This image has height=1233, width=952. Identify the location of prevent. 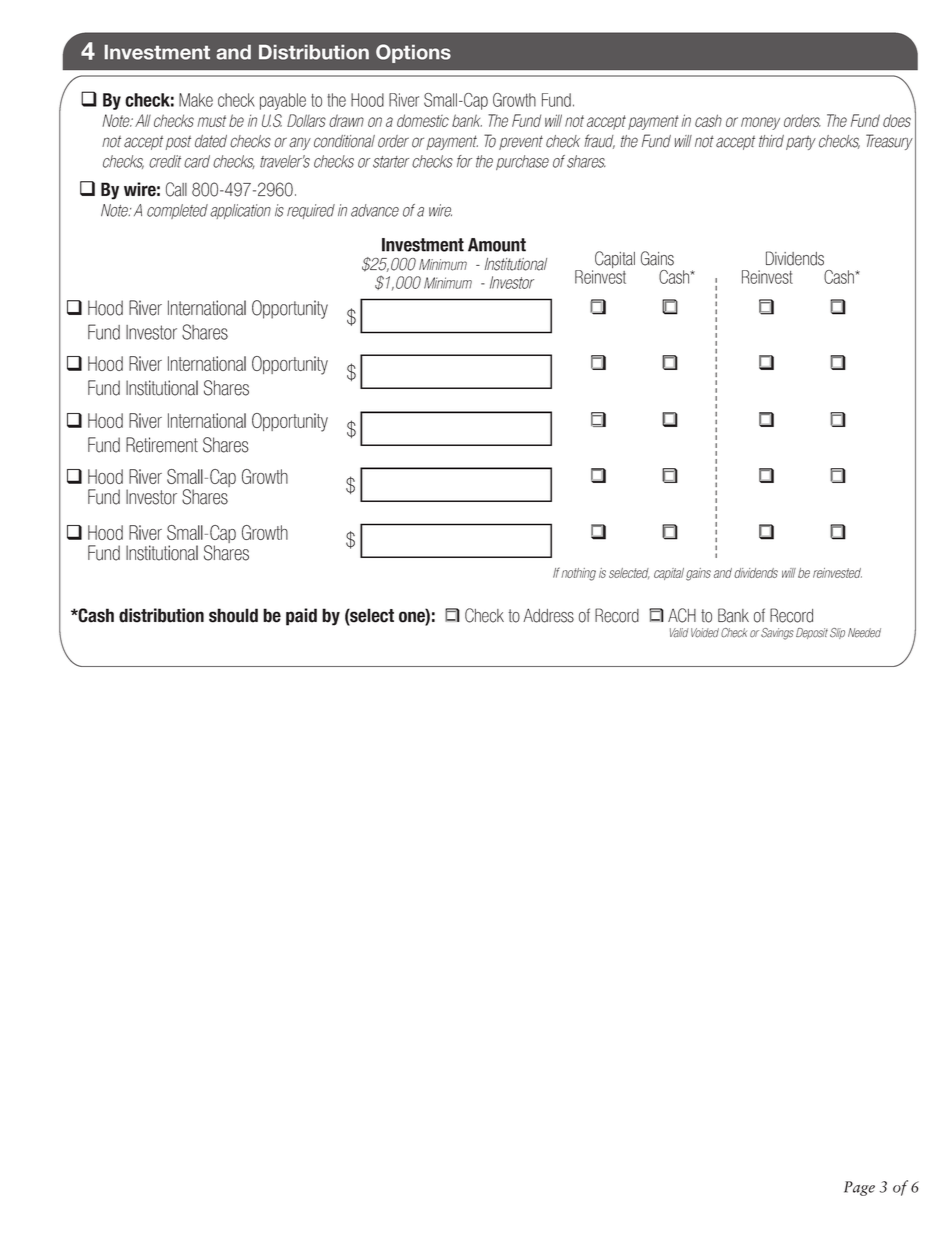
(521, 142).
